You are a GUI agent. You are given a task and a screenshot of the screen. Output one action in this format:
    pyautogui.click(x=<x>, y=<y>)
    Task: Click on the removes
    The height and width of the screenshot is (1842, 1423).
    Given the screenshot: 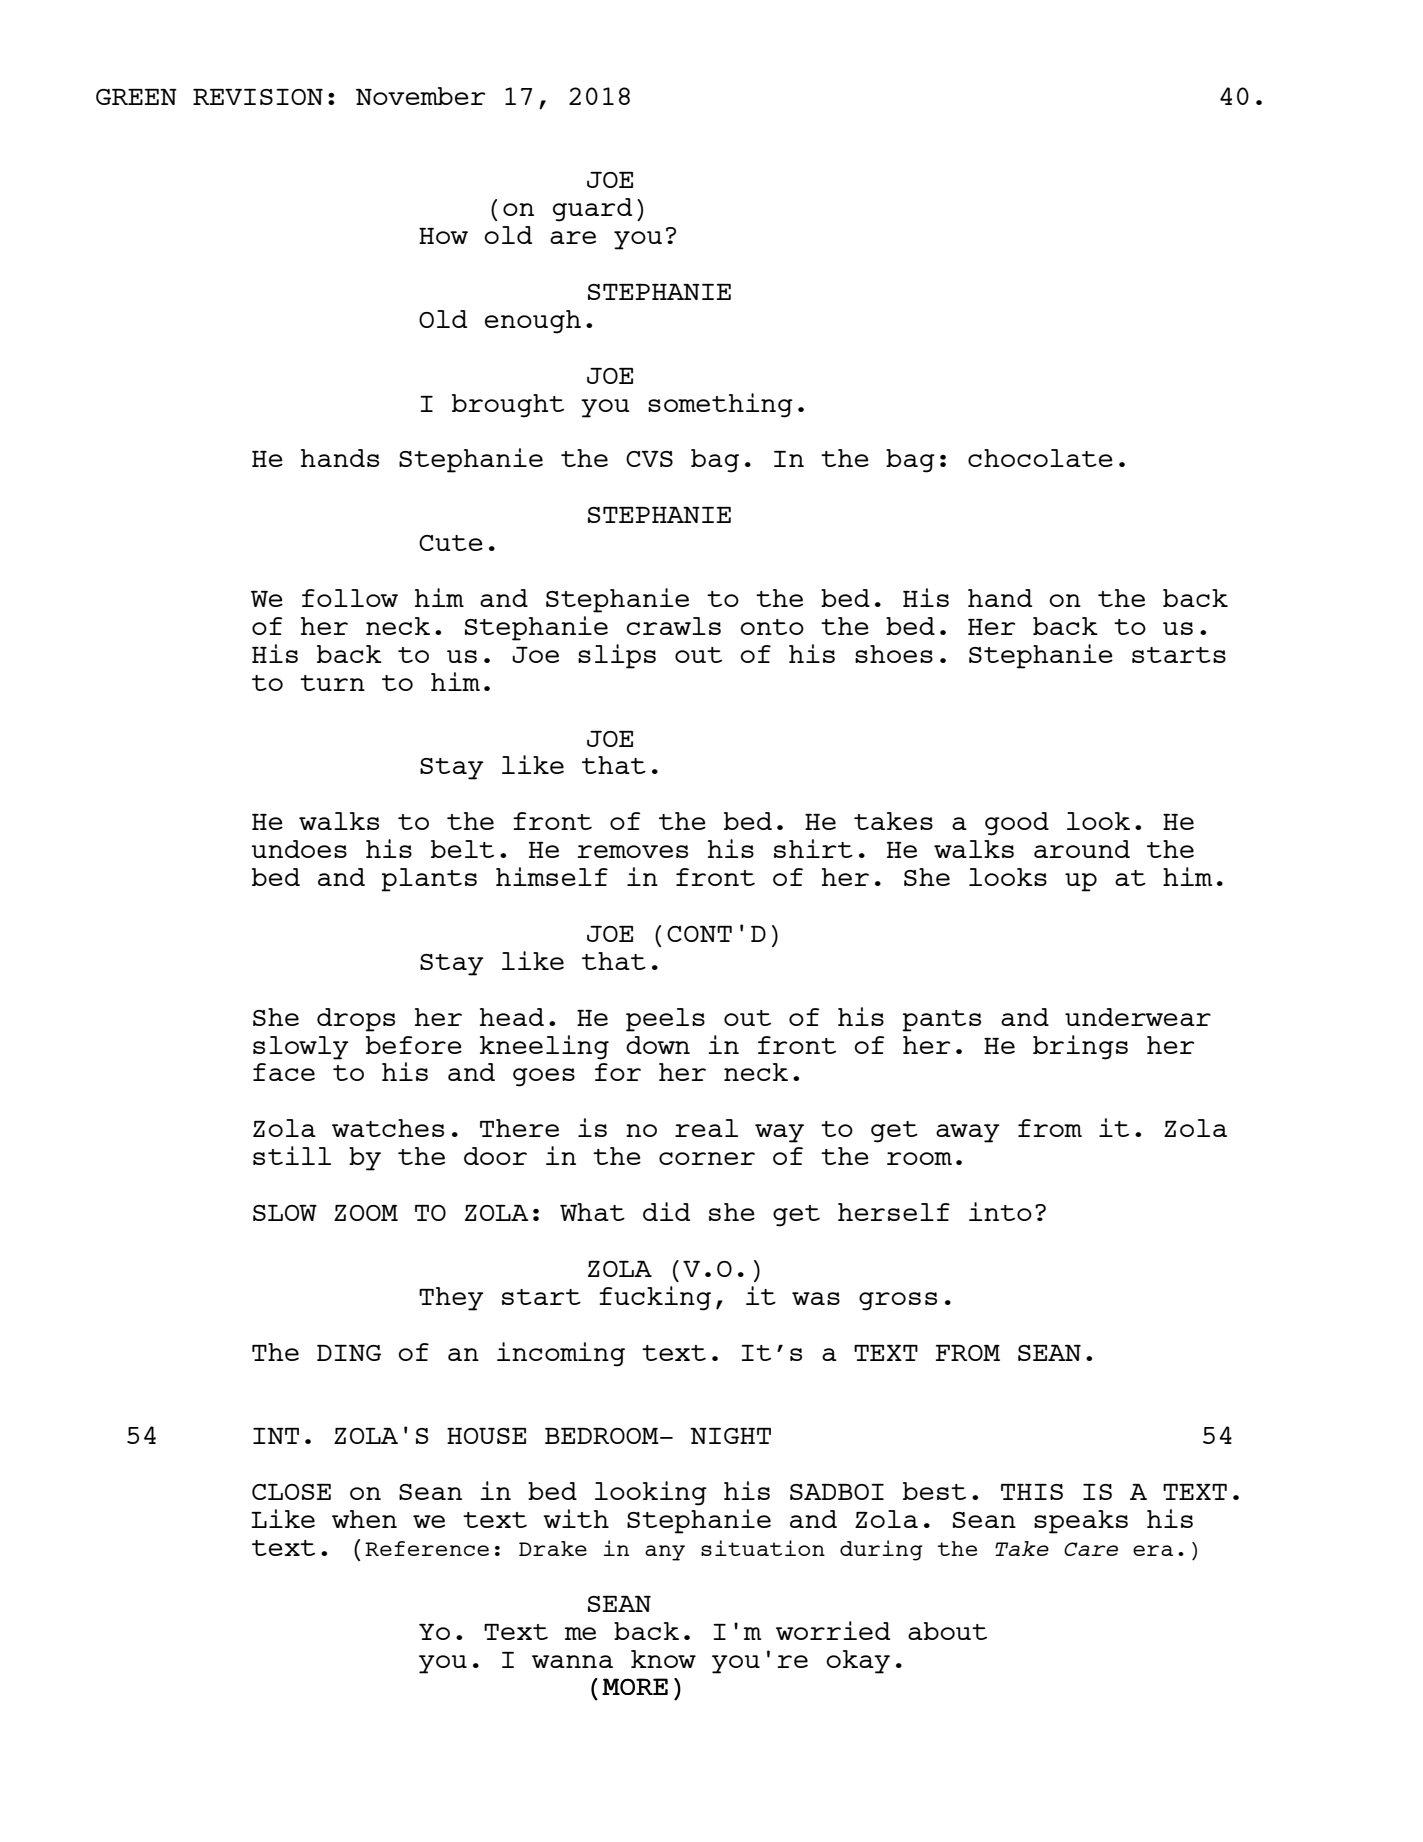 What is the action you would take?
    pyautogui.click(x=632, y=851)
